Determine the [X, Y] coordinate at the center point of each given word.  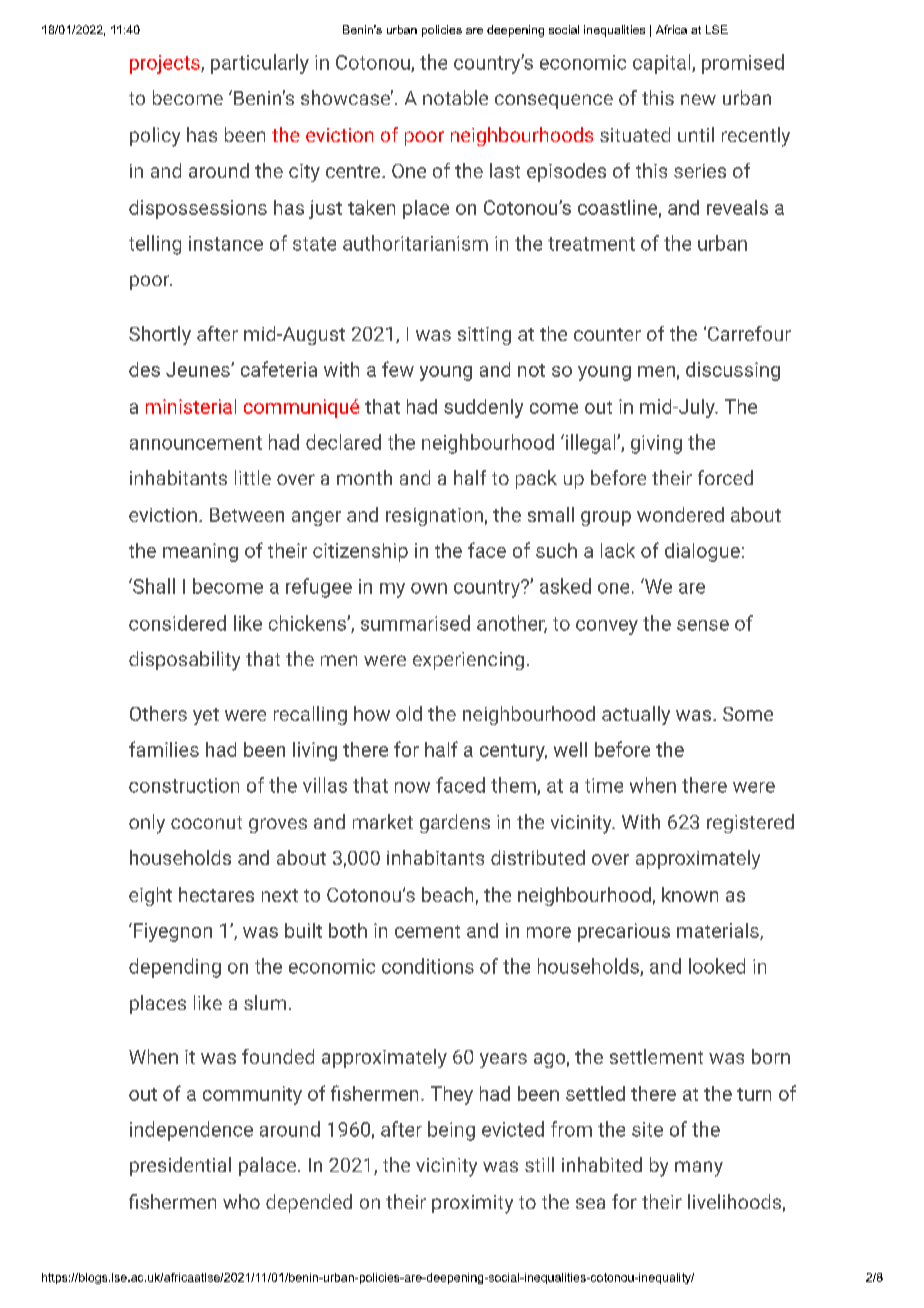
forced [725, 477]
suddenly [483, 408]
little [253, 477]
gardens [455, 823]
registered [750, 823]
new [698, 99]
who [241, 1201]
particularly [260, 64]
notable [455, 97]
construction [184, 785]
